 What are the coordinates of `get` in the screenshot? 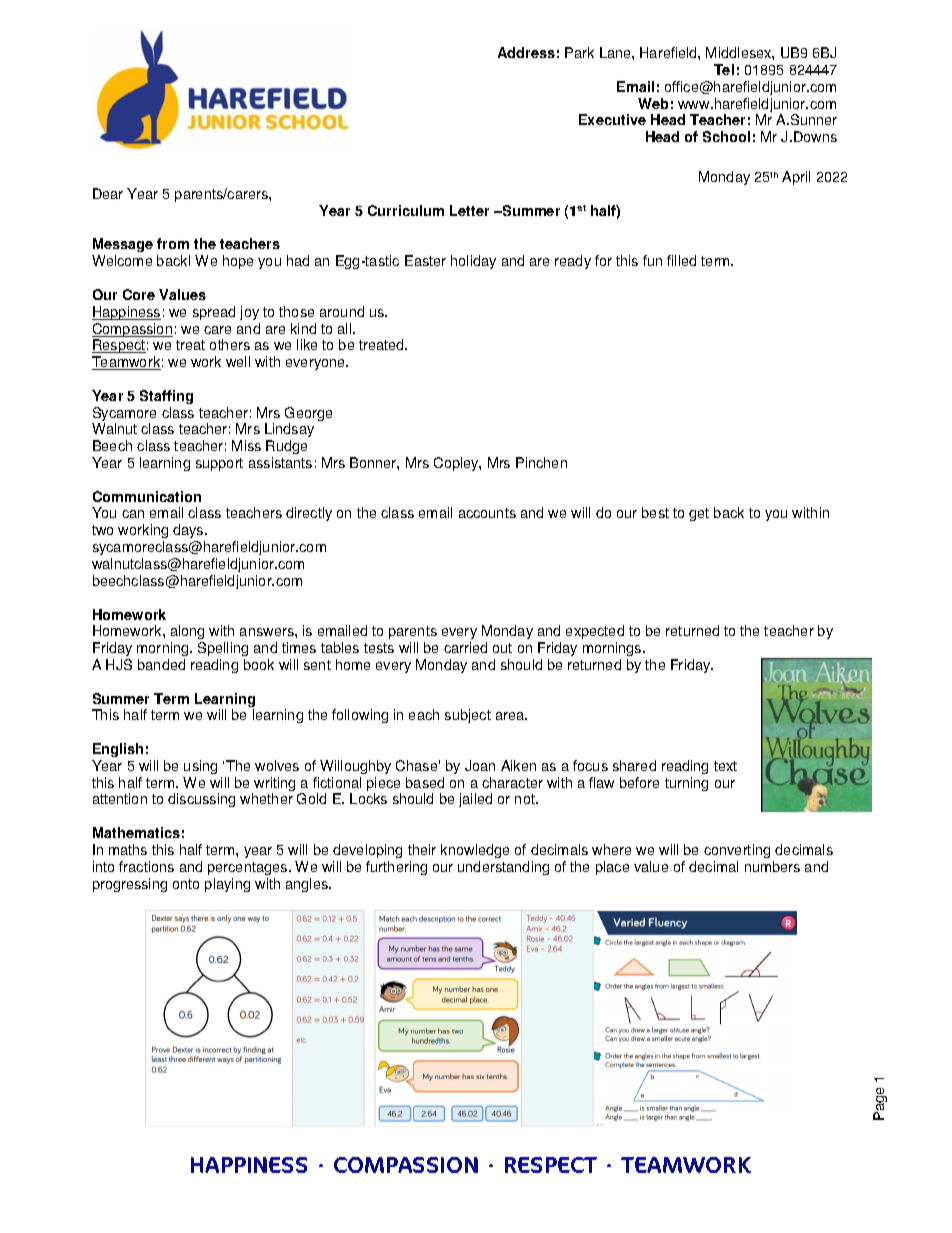 It's located at (699, 514).
